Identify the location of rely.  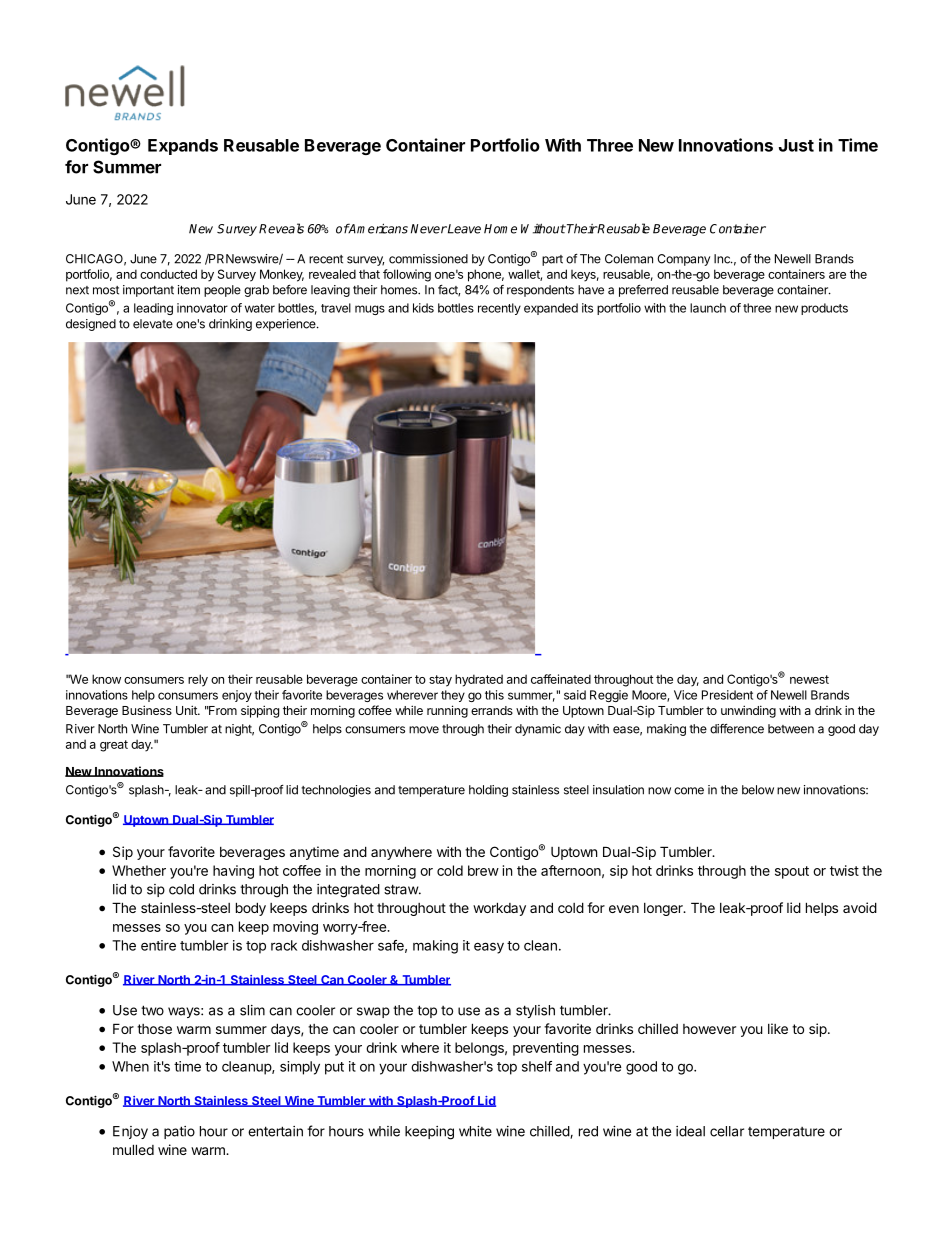
(198, 680).
